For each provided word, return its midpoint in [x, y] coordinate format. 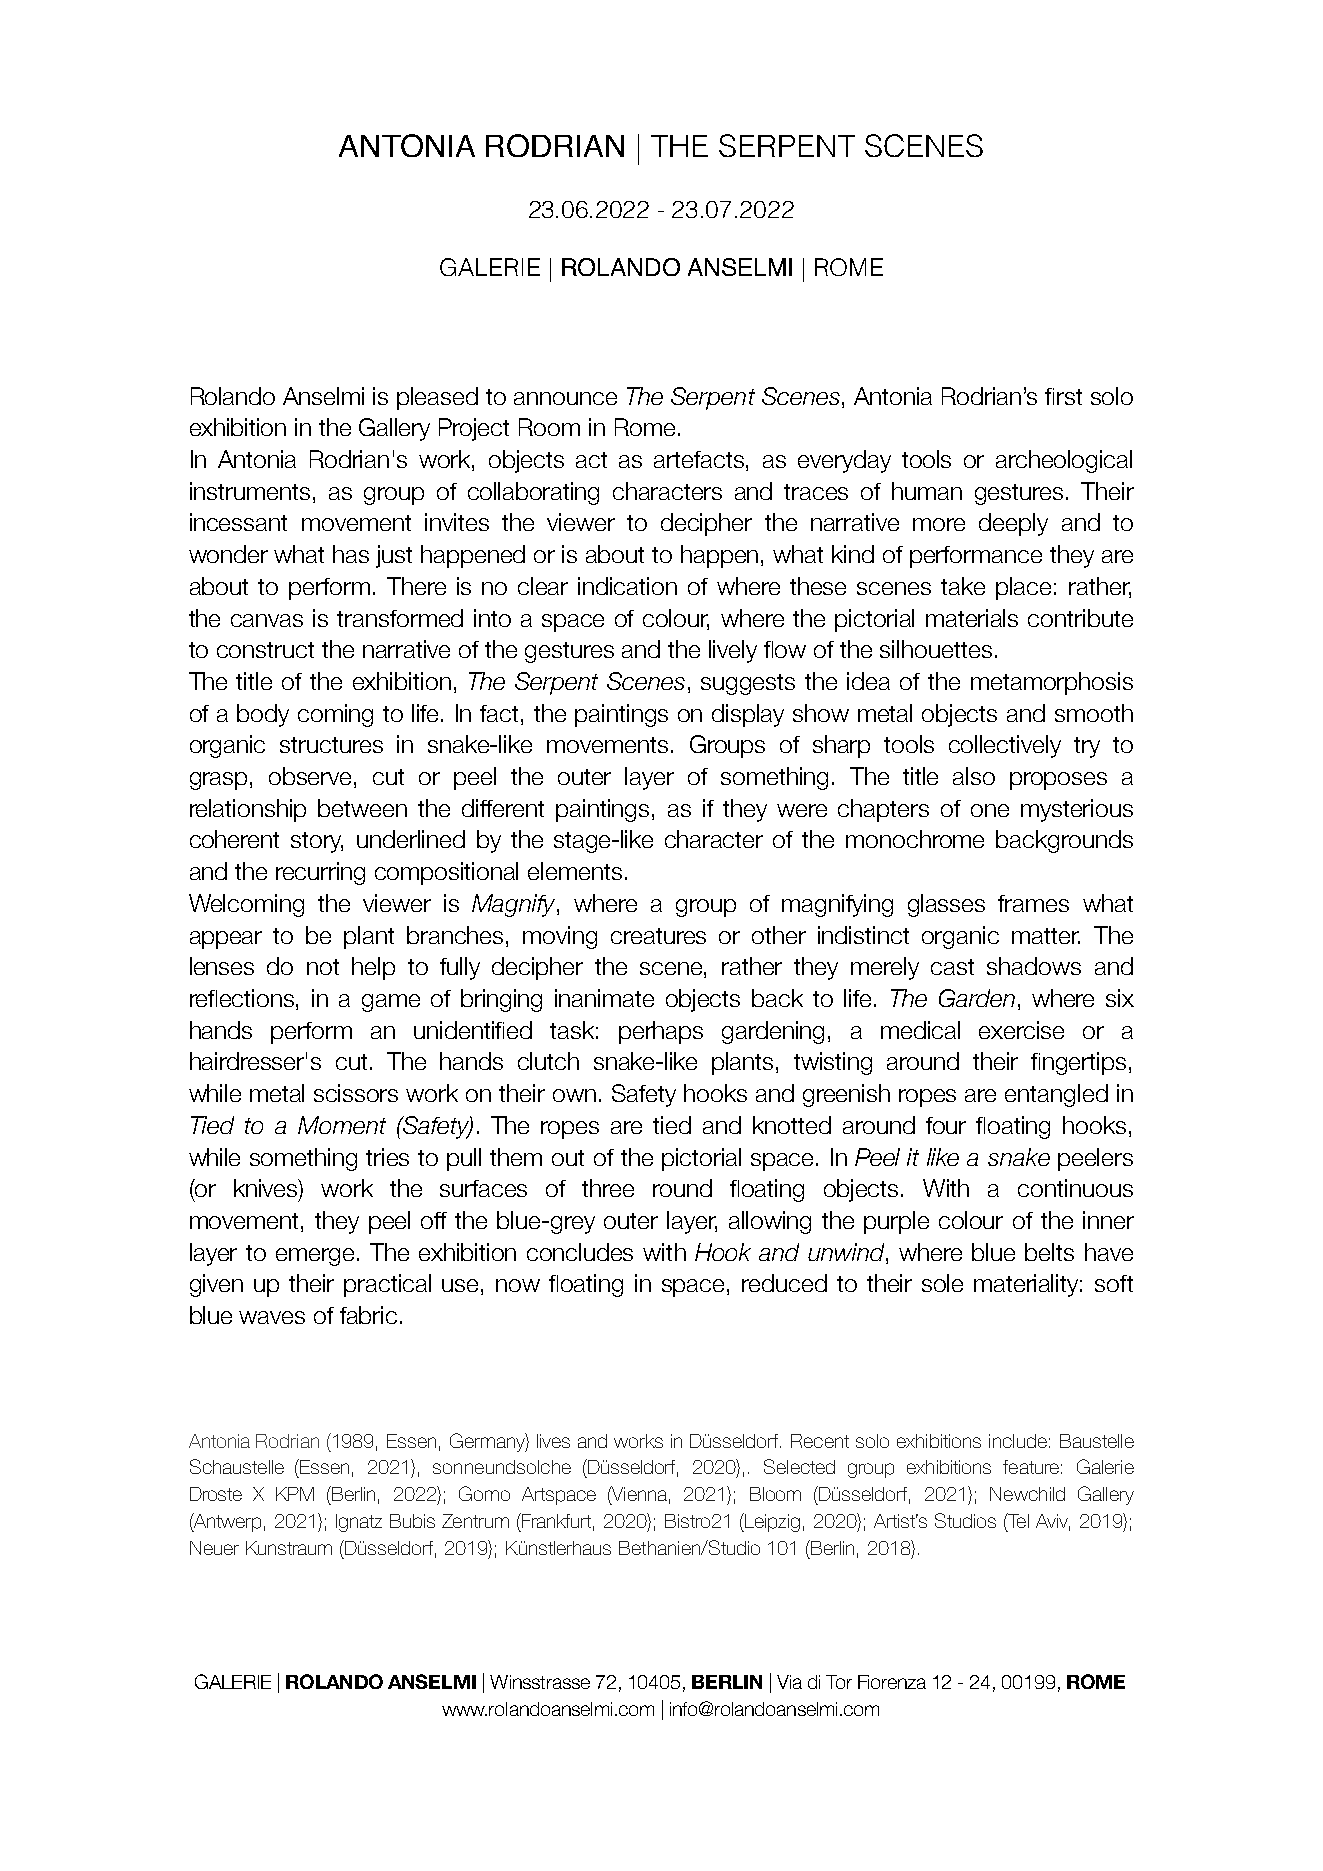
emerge [317, 1257]
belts [1049, 1252]
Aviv [1053, 1522]
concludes [580, 1252]
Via [789, 1682]
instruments [250, 491]
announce [565, 398]
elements [575, 871]
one [990, 810]
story [317, 842]
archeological [1064, 461]
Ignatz [359, 1523]
